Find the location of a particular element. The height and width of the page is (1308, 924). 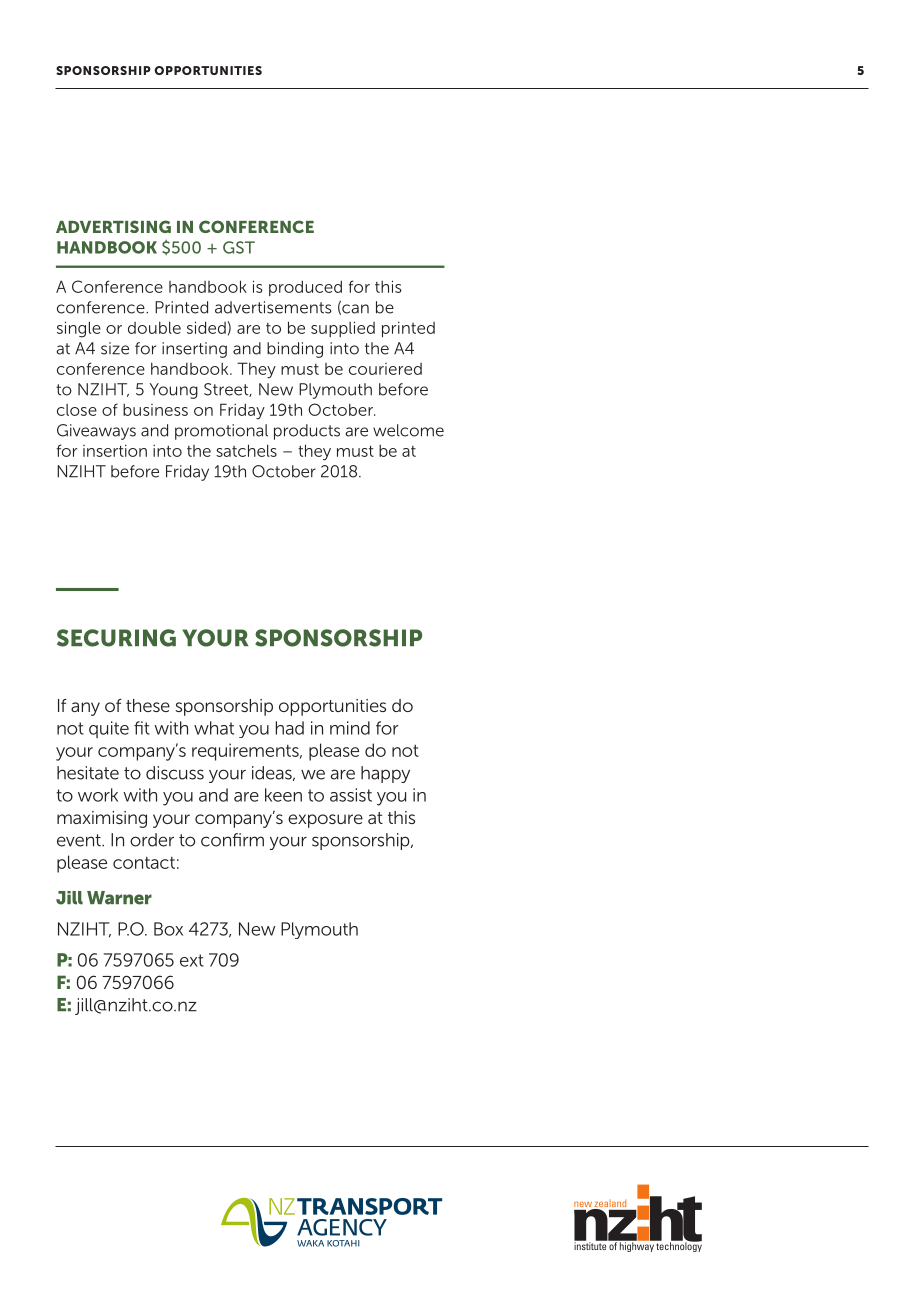

GST is located at coordinates (239, 247).
